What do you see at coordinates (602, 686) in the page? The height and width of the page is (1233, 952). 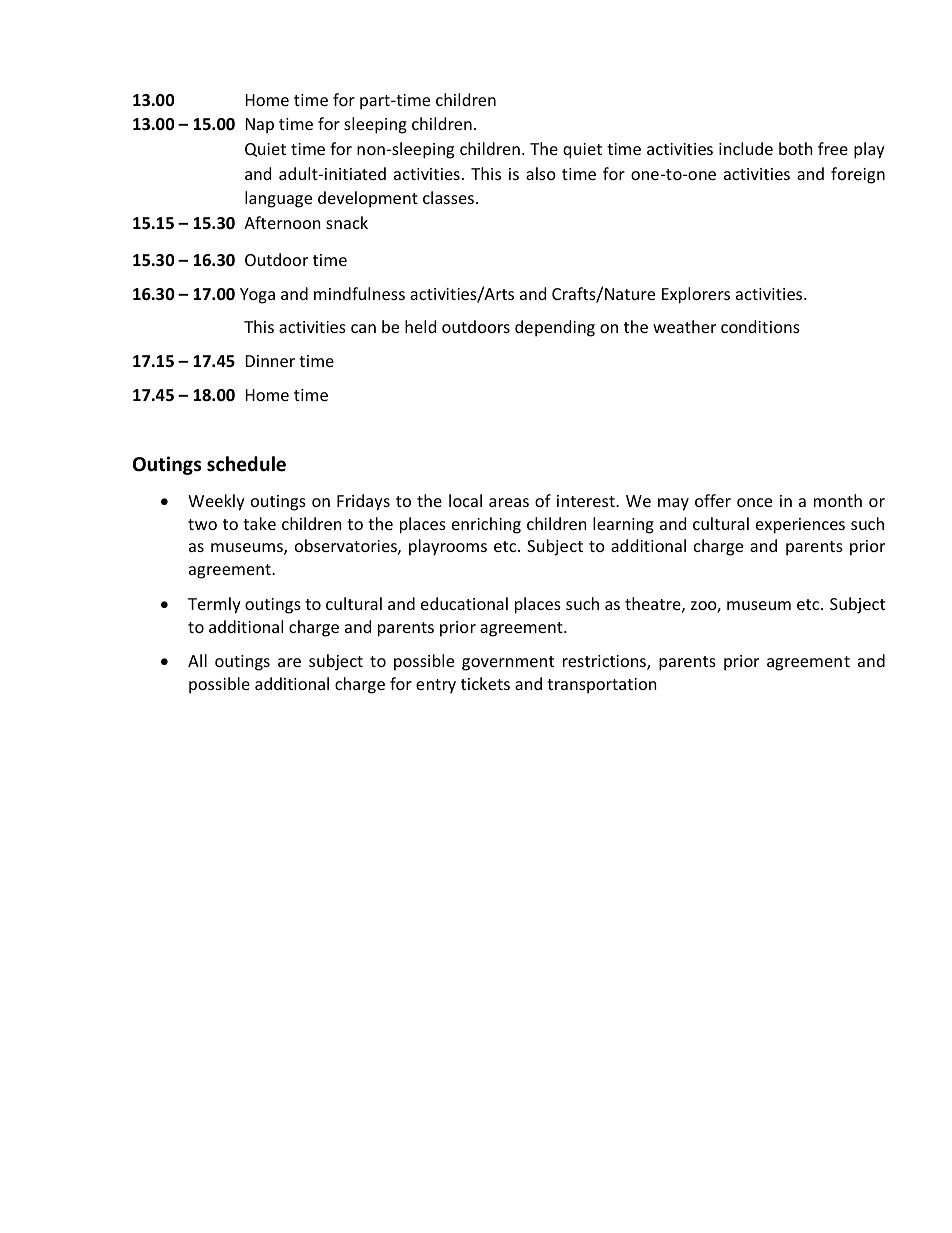 I see `transportation` at bounding box center [602, 686].
